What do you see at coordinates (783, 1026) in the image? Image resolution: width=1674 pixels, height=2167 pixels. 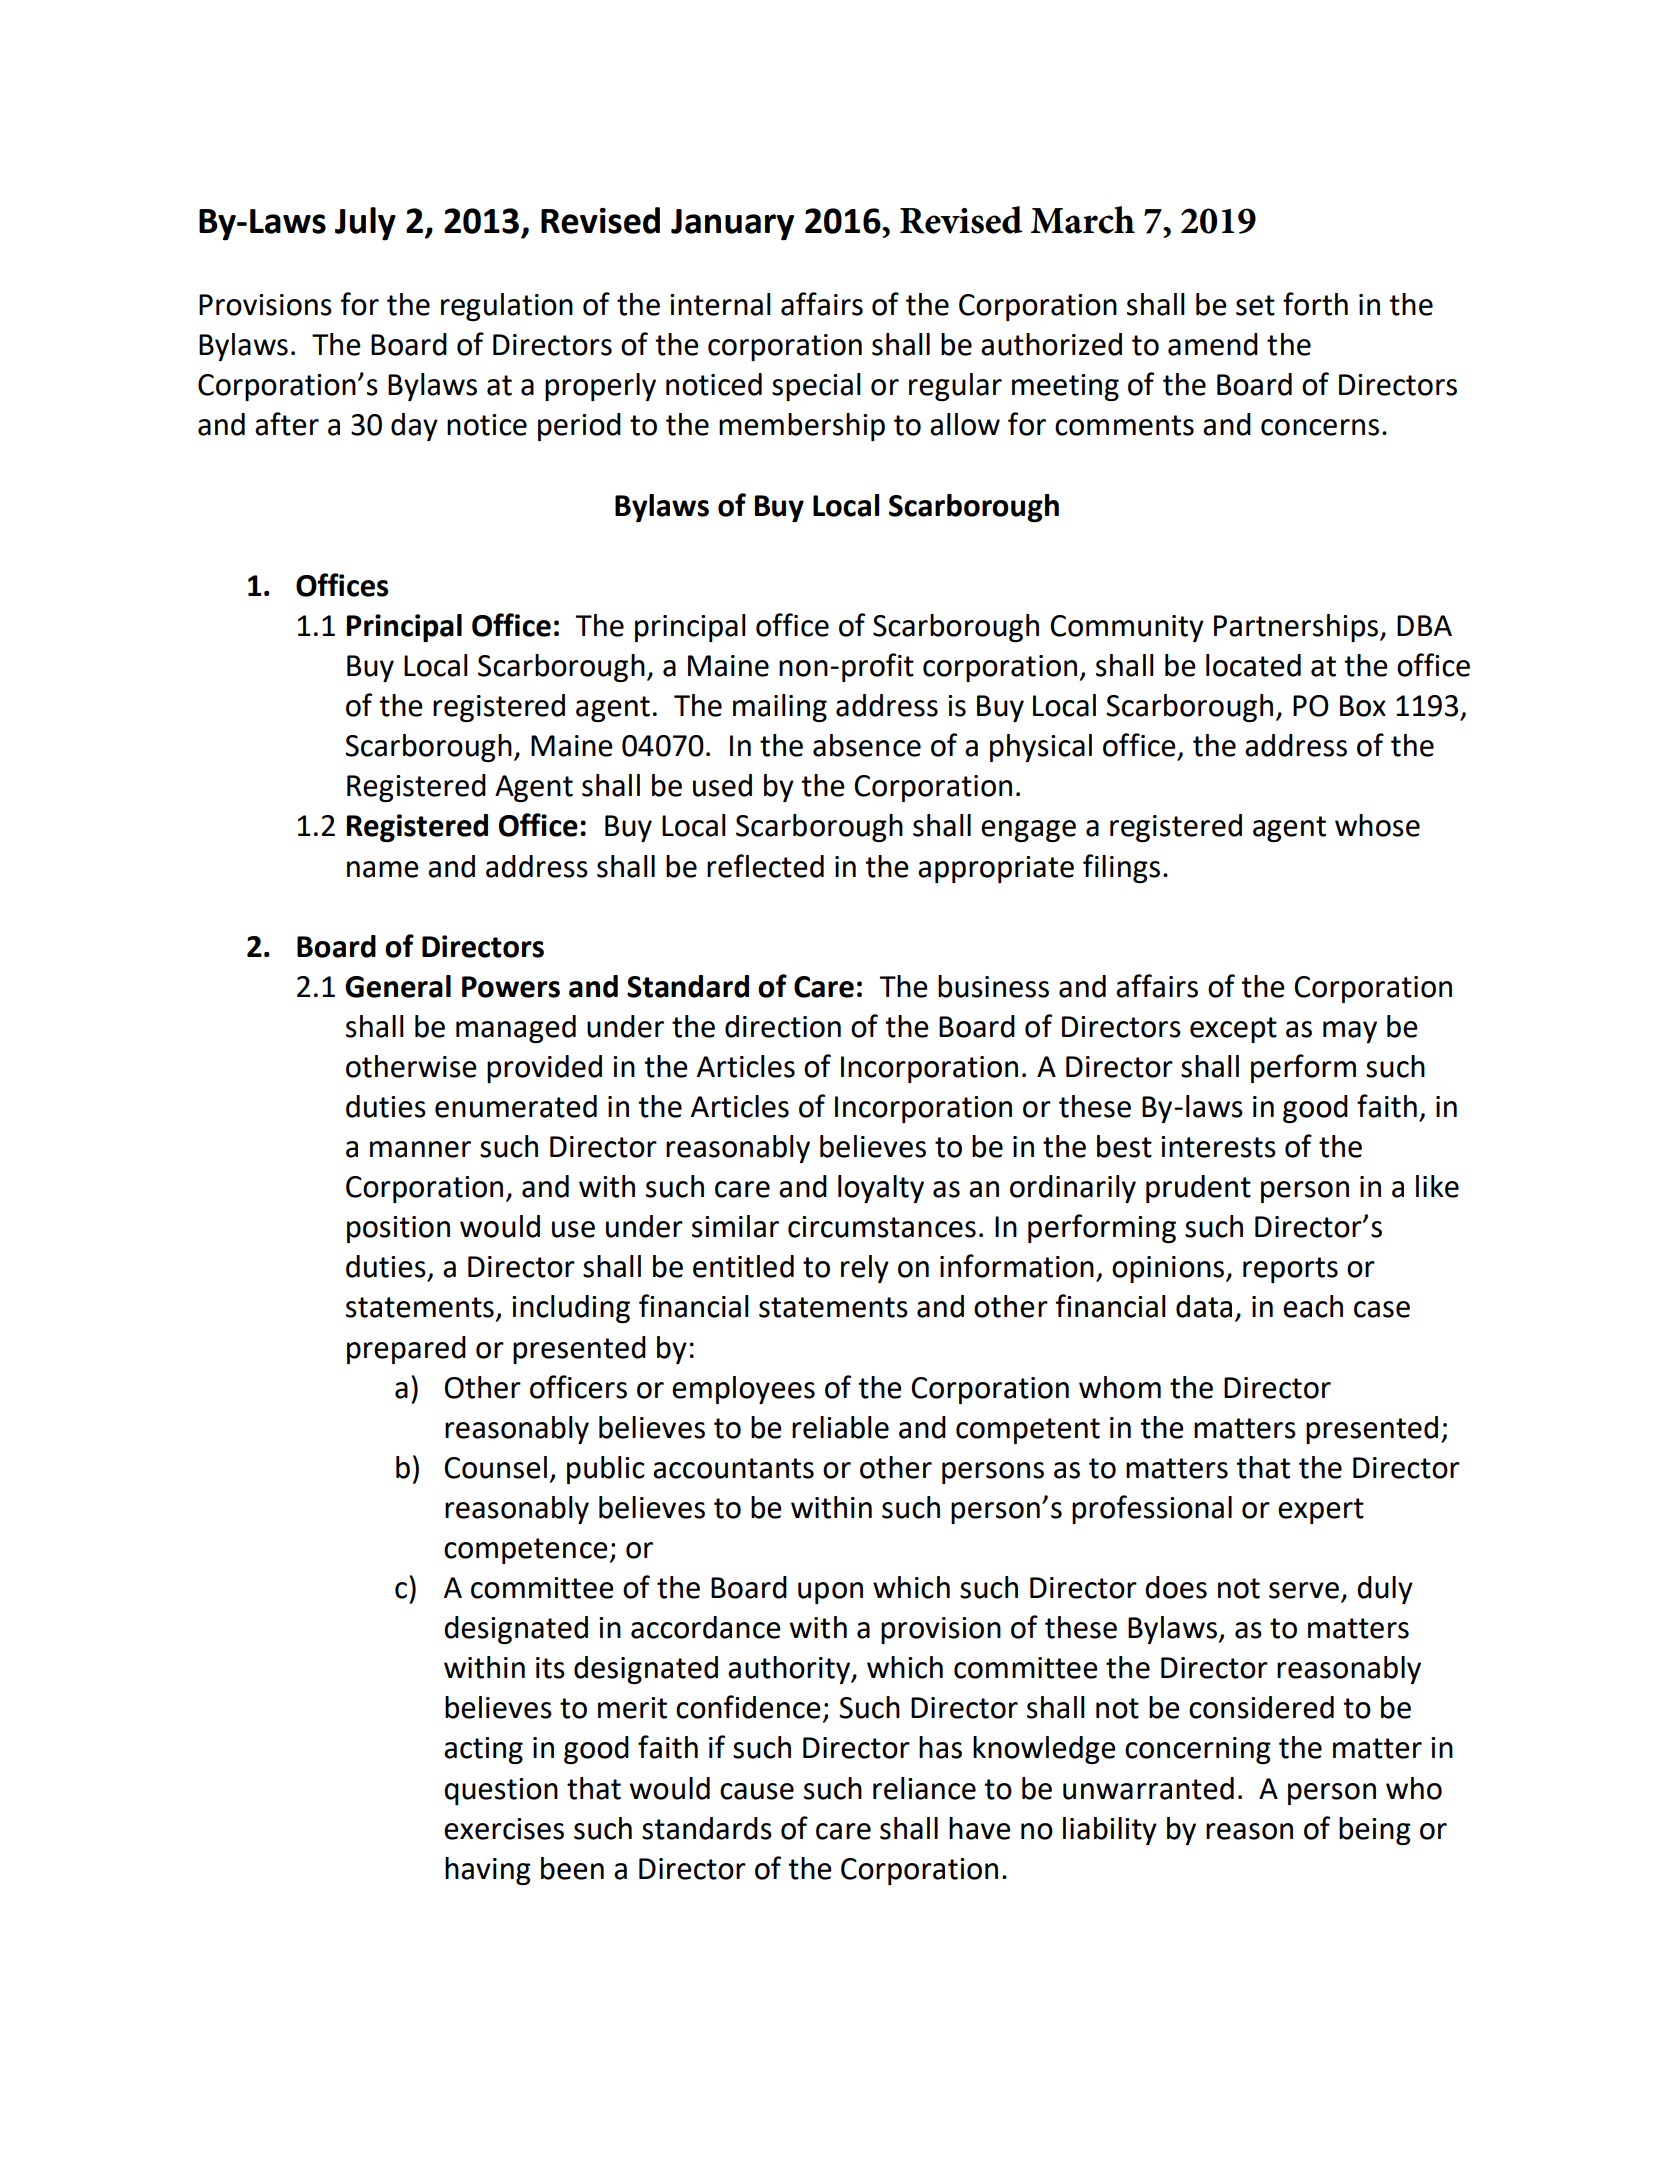 I see `direction` at bounding box center [783, 1026].
